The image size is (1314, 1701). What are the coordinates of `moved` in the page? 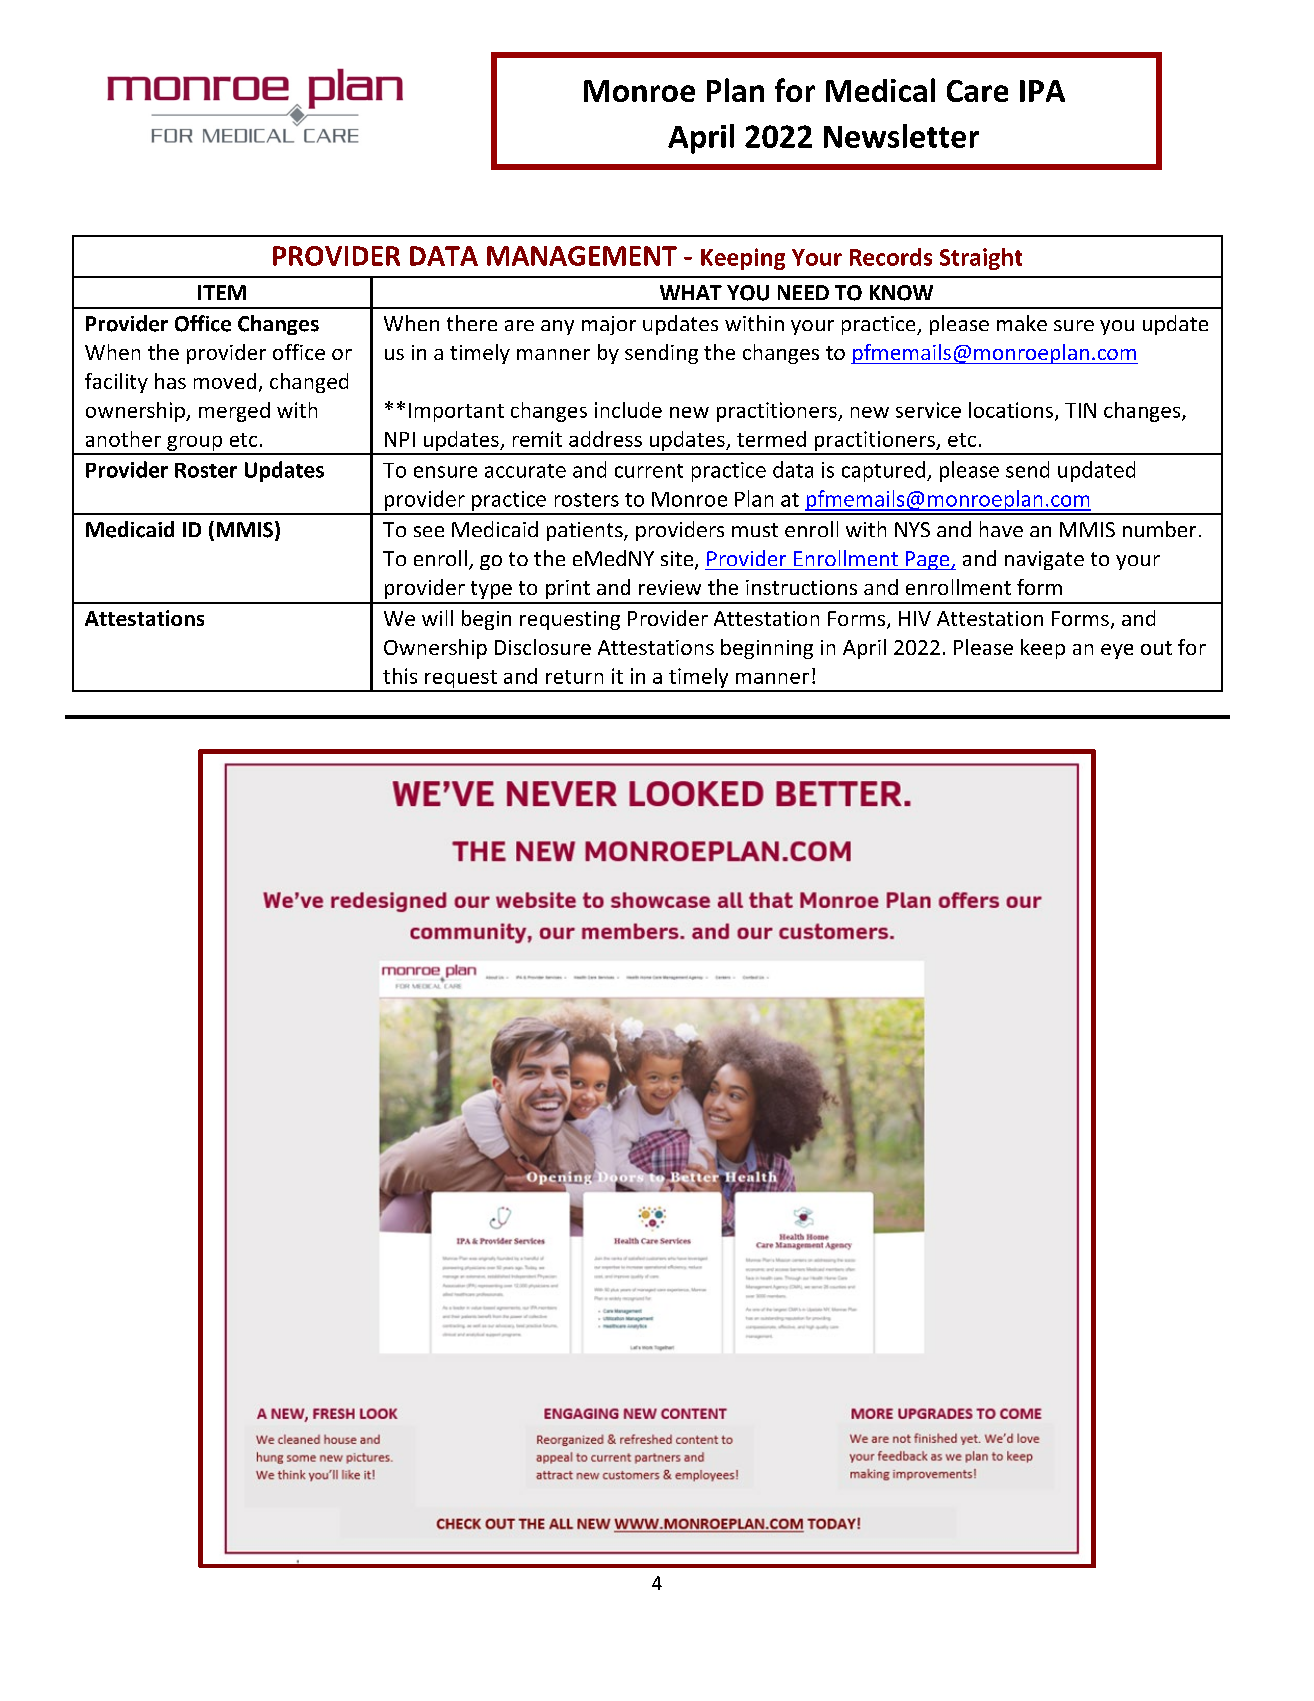 It's located at (225, 381).
